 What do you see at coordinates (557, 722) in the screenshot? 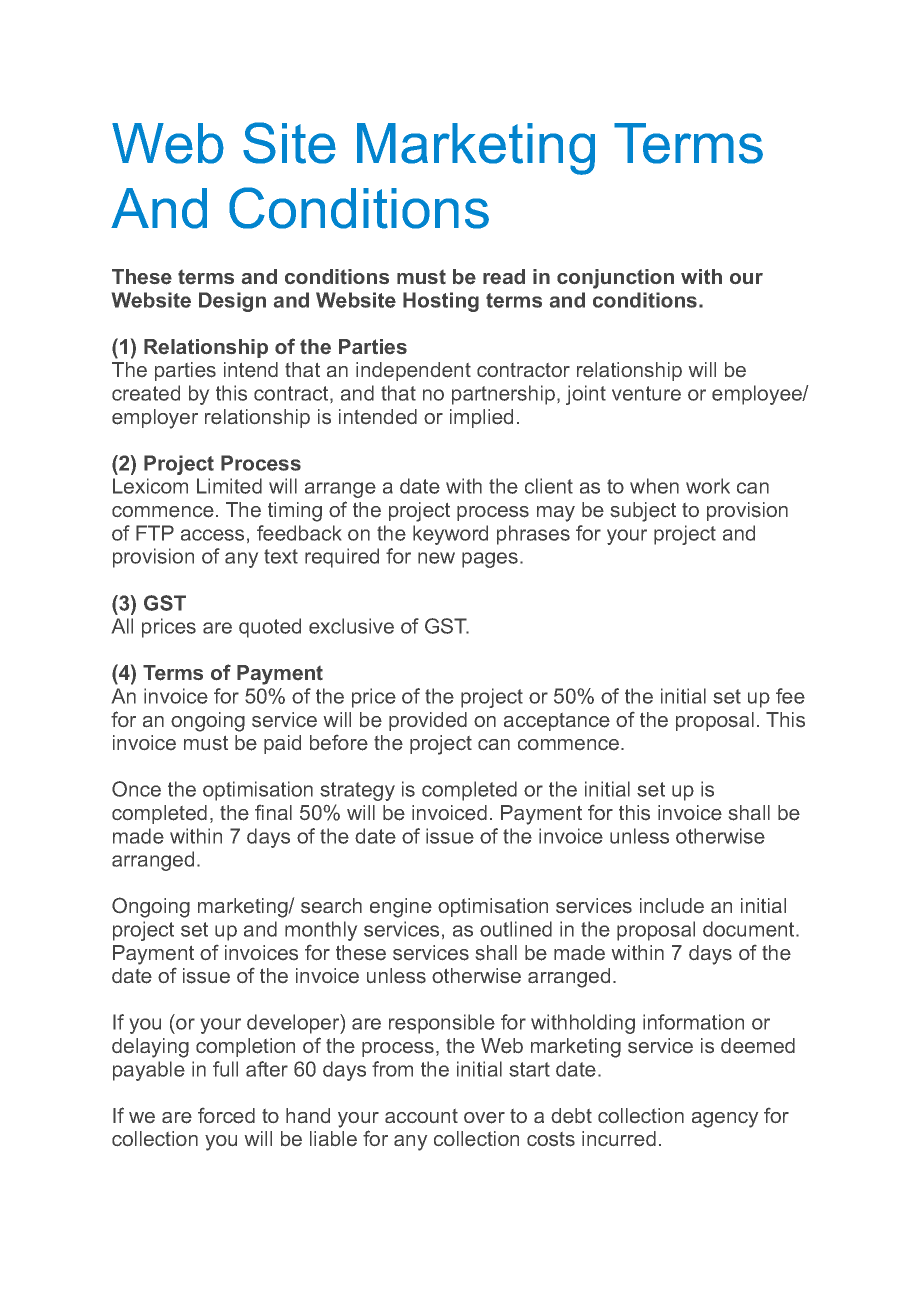
I see `acceptance` at bounding box center [557, 722].
